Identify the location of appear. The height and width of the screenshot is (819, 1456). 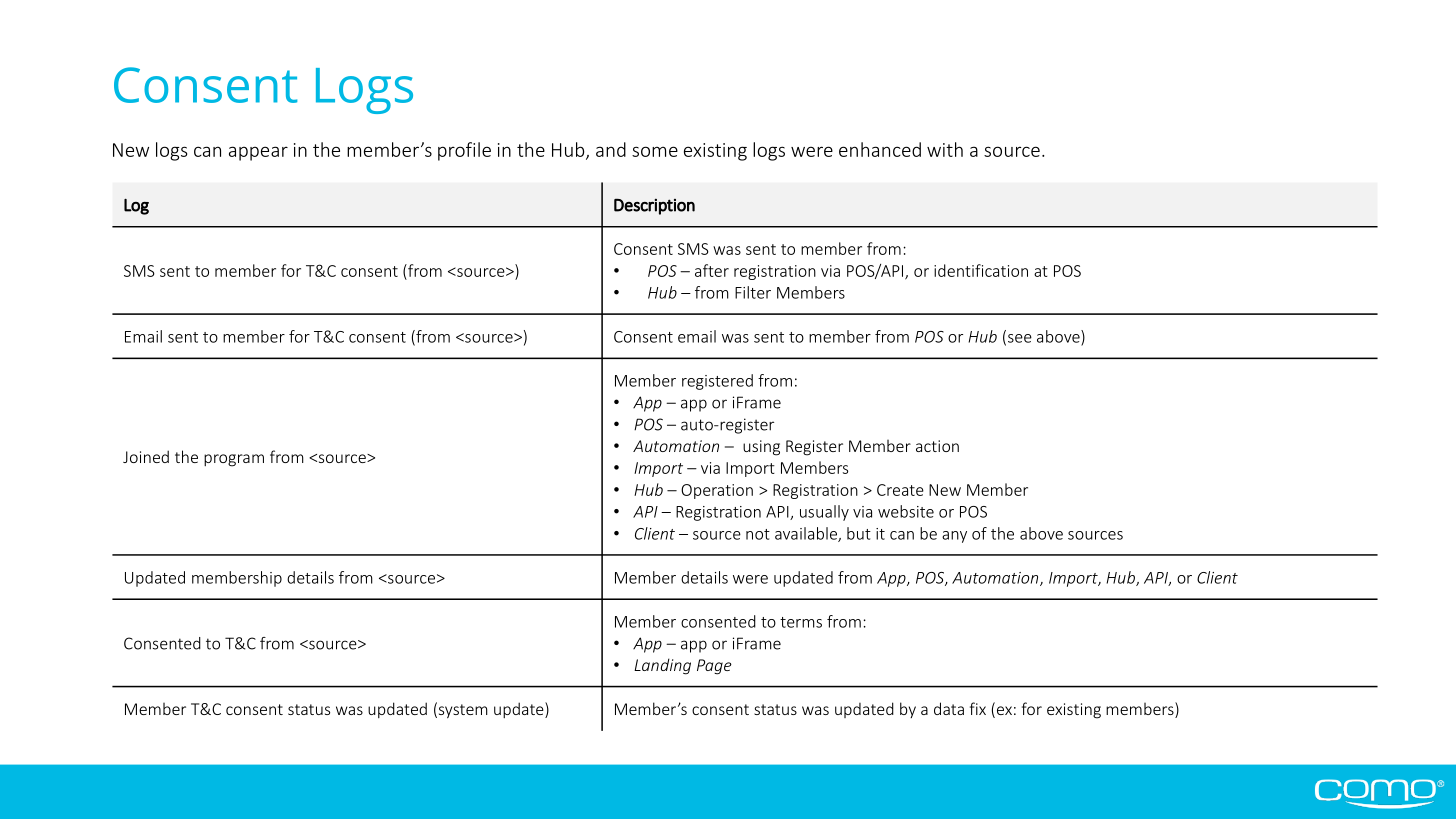
(258, 153).
